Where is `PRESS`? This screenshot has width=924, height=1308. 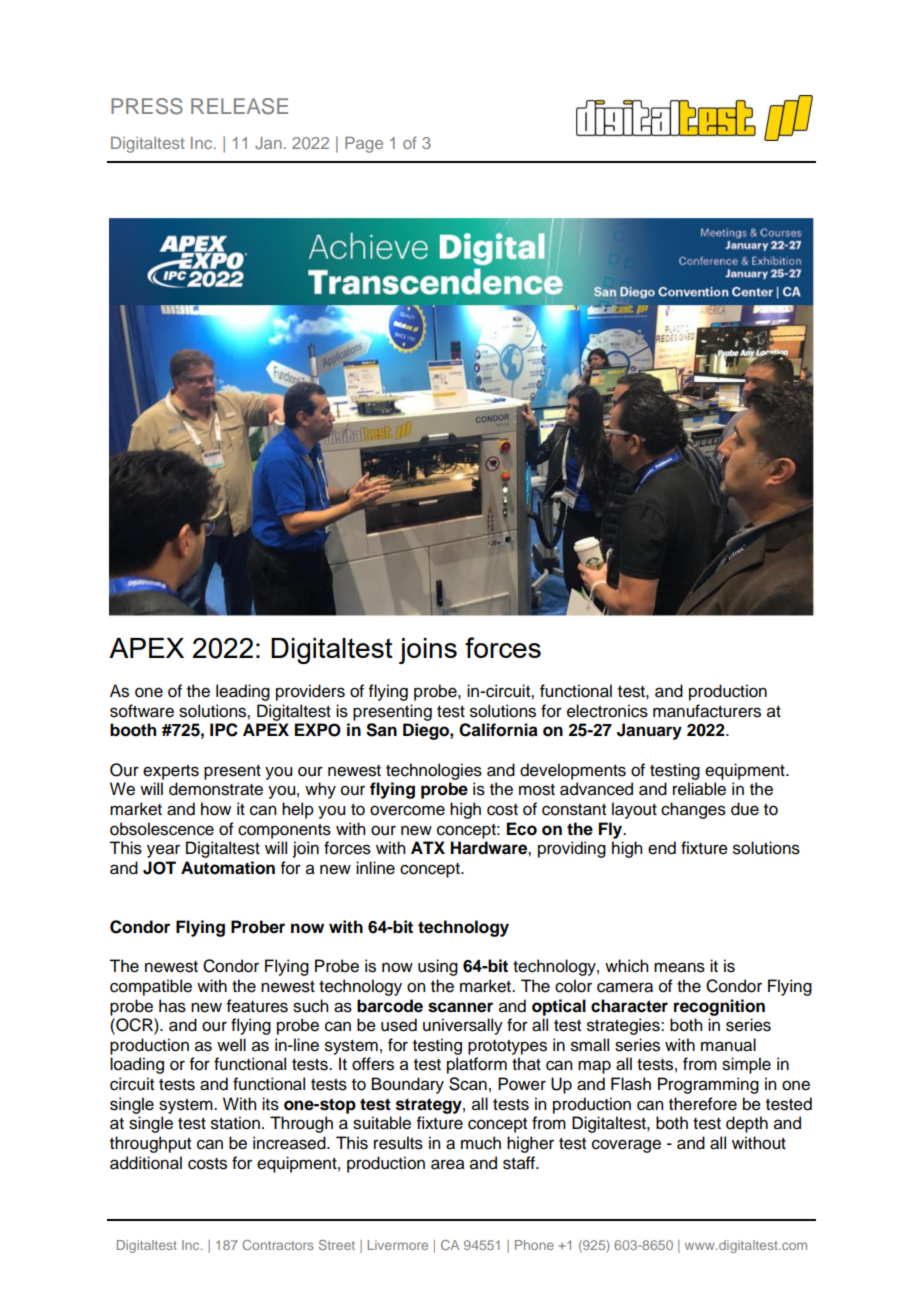
PRESS is located at coordinates (147, 106).
